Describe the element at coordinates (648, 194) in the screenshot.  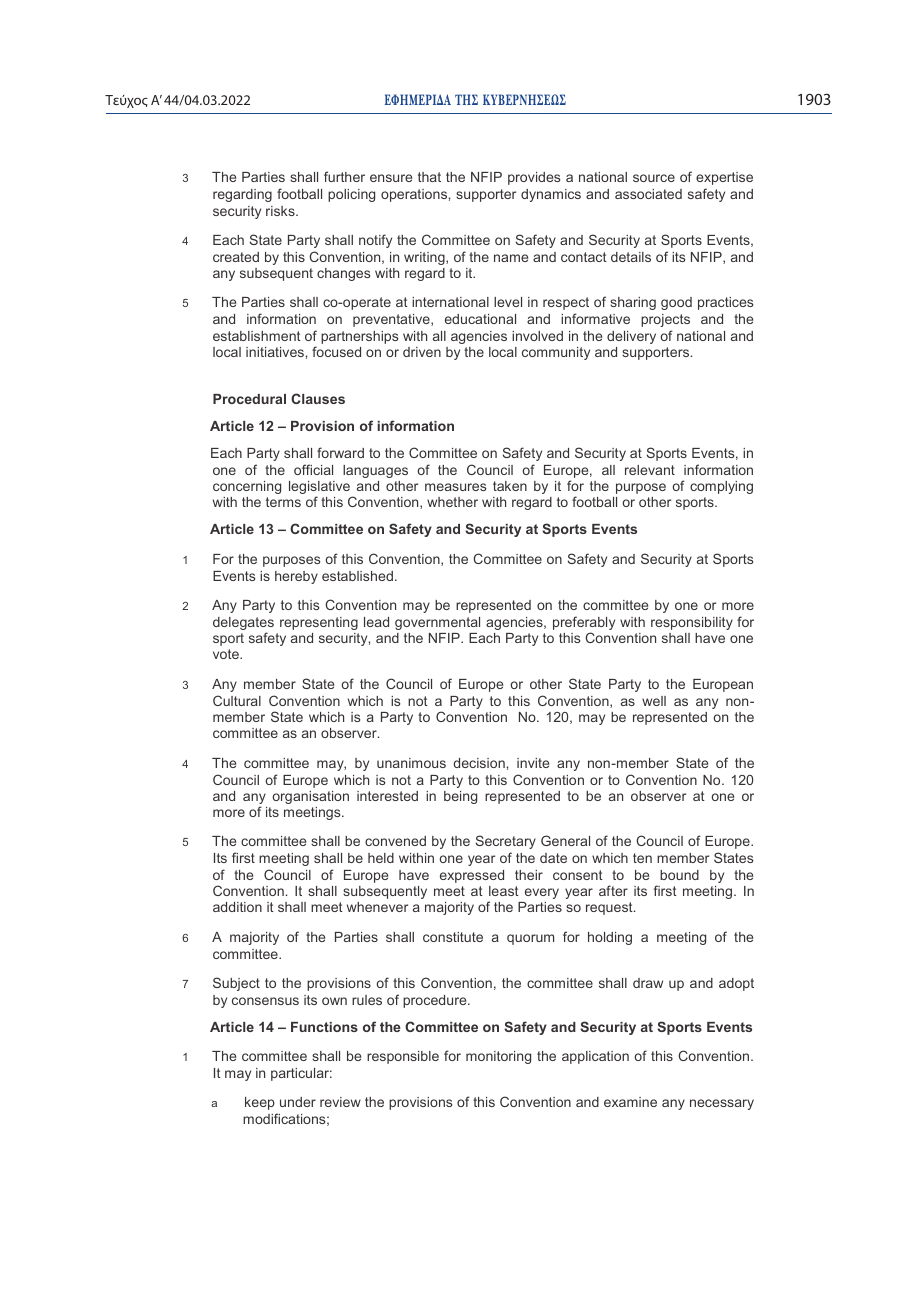
I see `associated` at that location.
